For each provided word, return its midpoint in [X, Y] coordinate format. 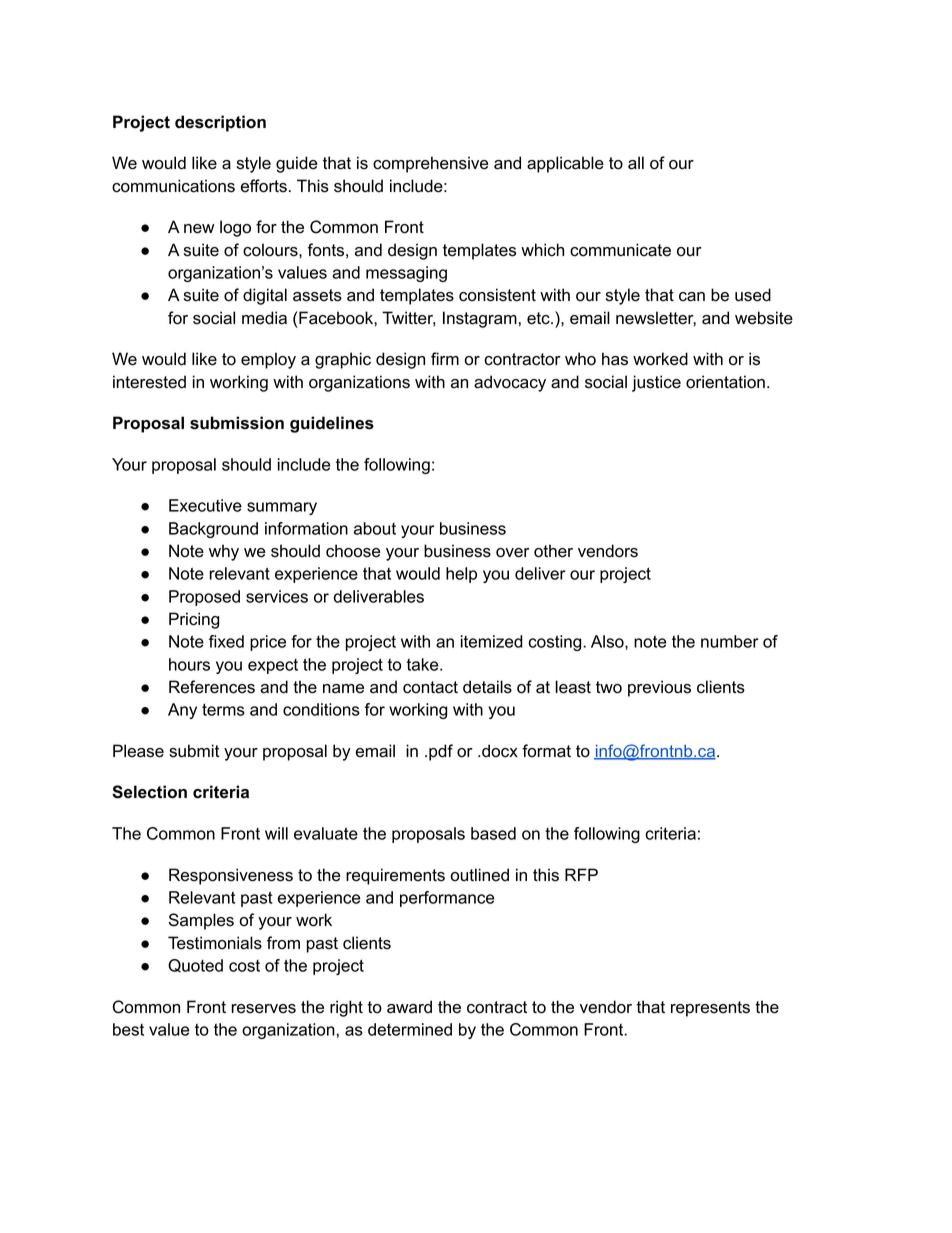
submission [237, 423]
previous [659, 688]
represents [710, 1009]
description [220, 123]
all [636, 163]
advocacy [510, 383]
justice [656, 383]
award [409, 1007]
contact [430, 687]
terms [223, 709]
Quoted [195, 966]
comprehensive [430, 164]
